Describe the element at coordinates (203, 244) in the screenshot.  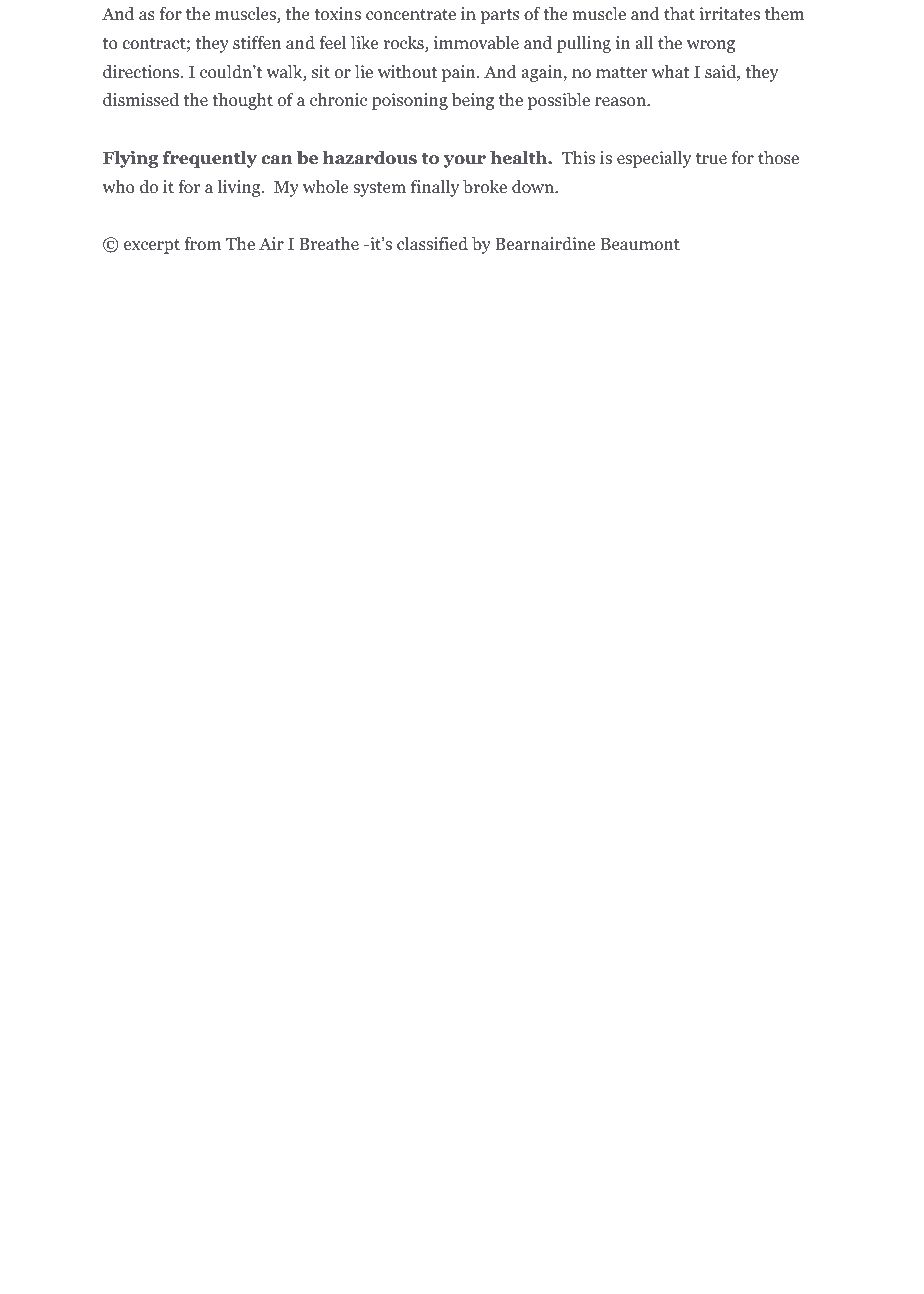
I see `from` at that location.
